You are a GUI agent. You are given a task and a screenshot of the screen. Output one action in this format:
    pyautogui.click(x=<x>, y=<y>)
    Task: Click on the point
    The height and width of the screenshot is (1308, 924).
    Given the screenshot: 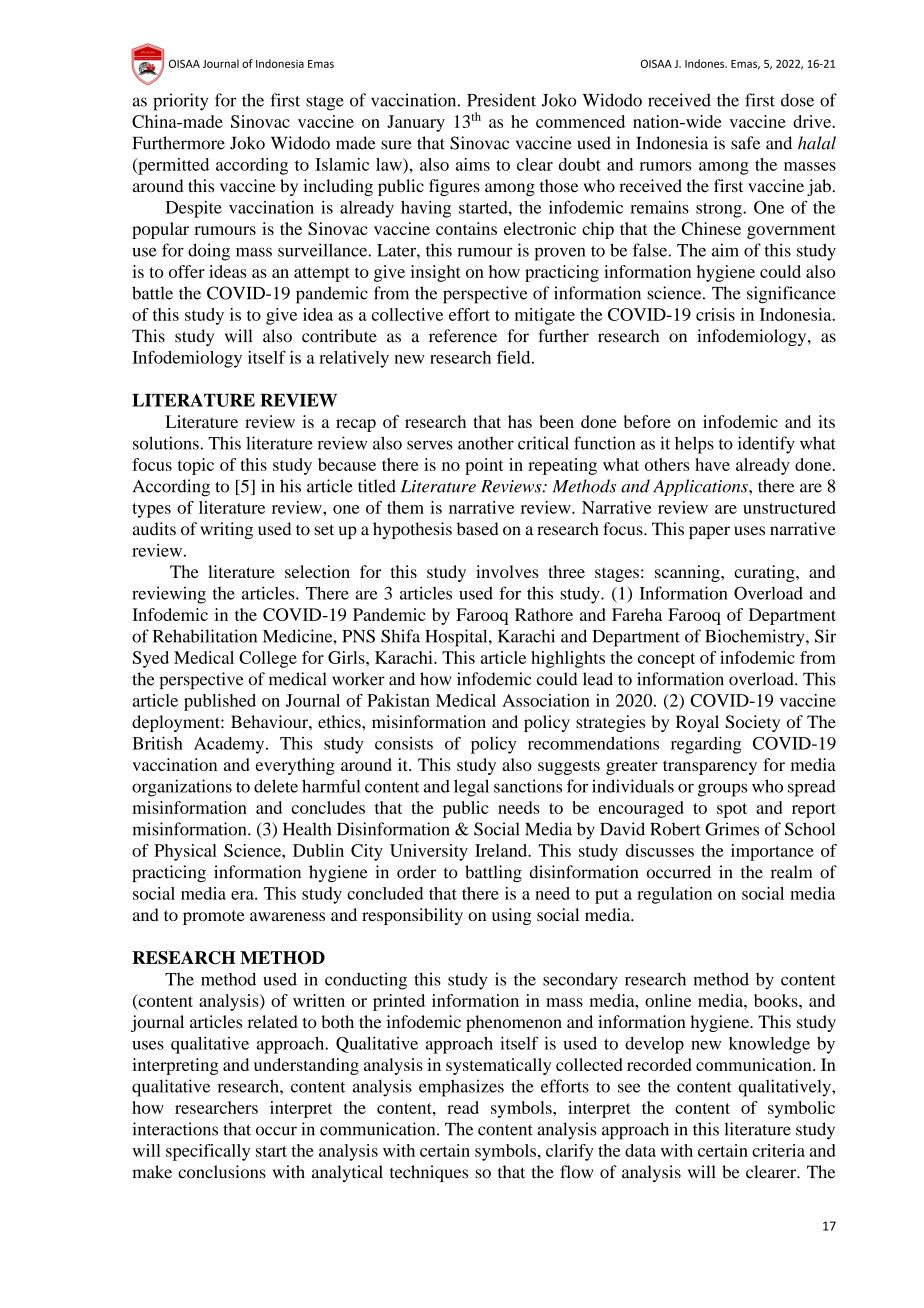 What is the action you would take?
    pyautogui.click(x=484, y=466)
